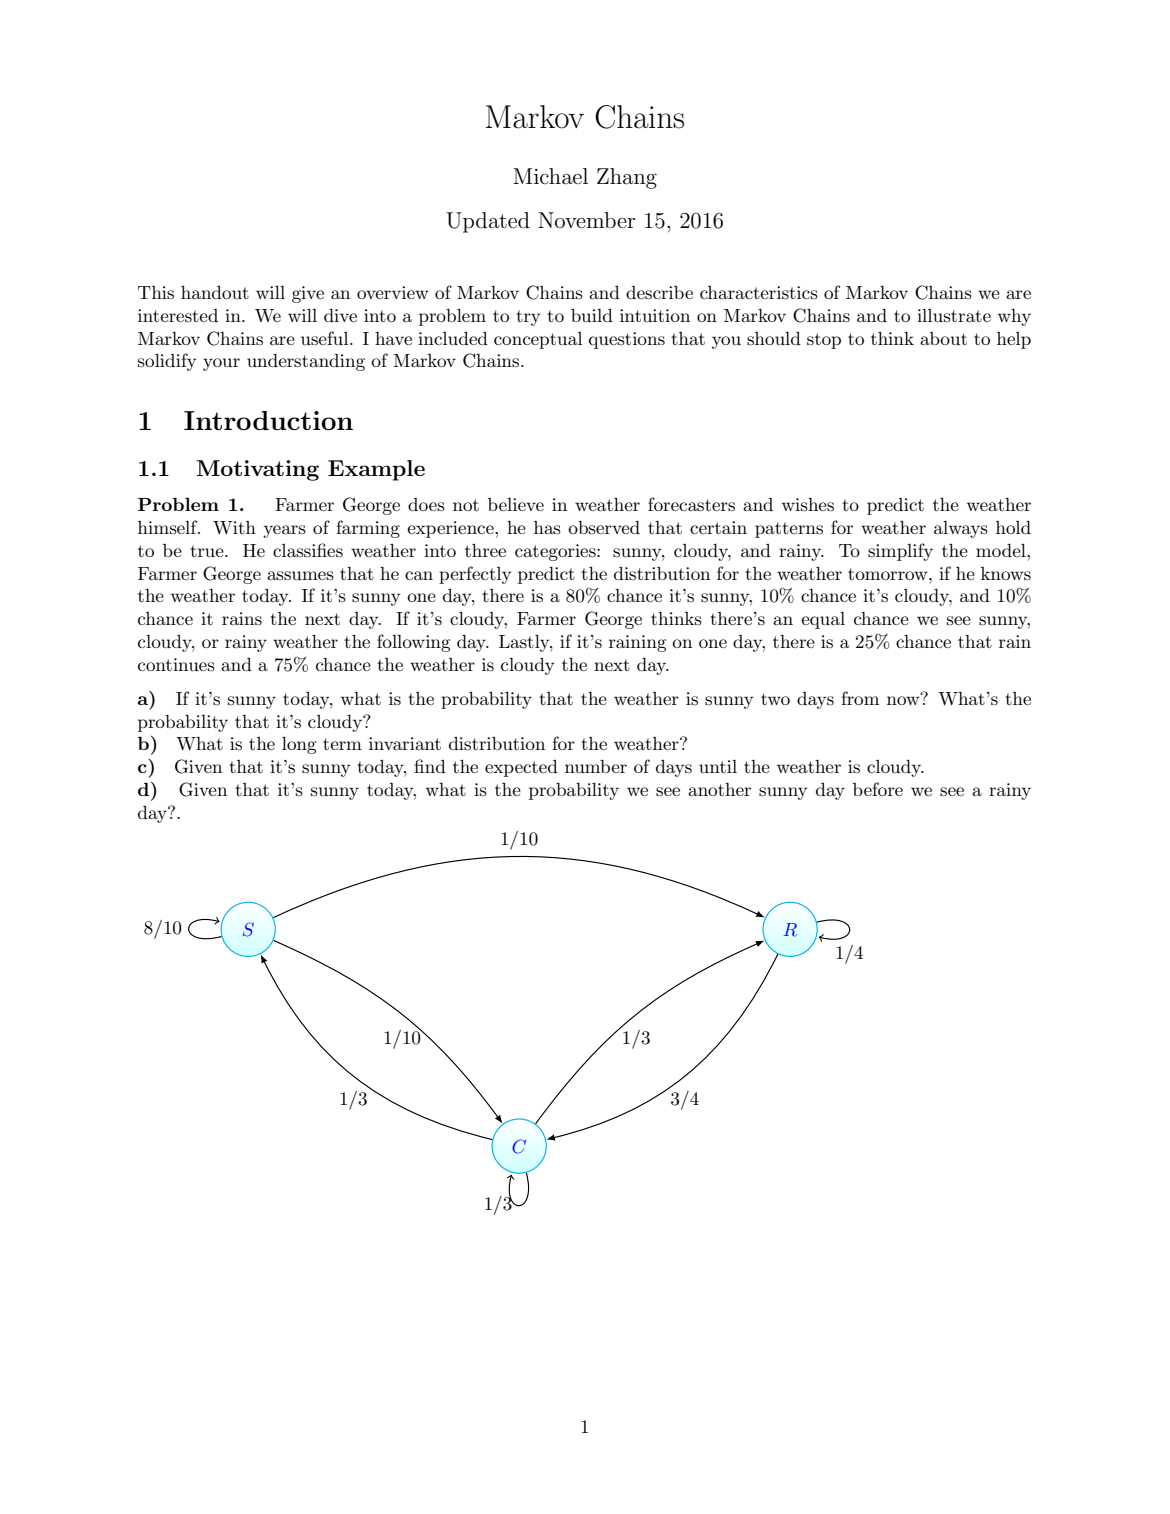 The height and width of the screenshot is (1514, 1170). What do you see at coordinates (943, 338) in the screenshot?
I see `about` at bounding box center [943, 338].
